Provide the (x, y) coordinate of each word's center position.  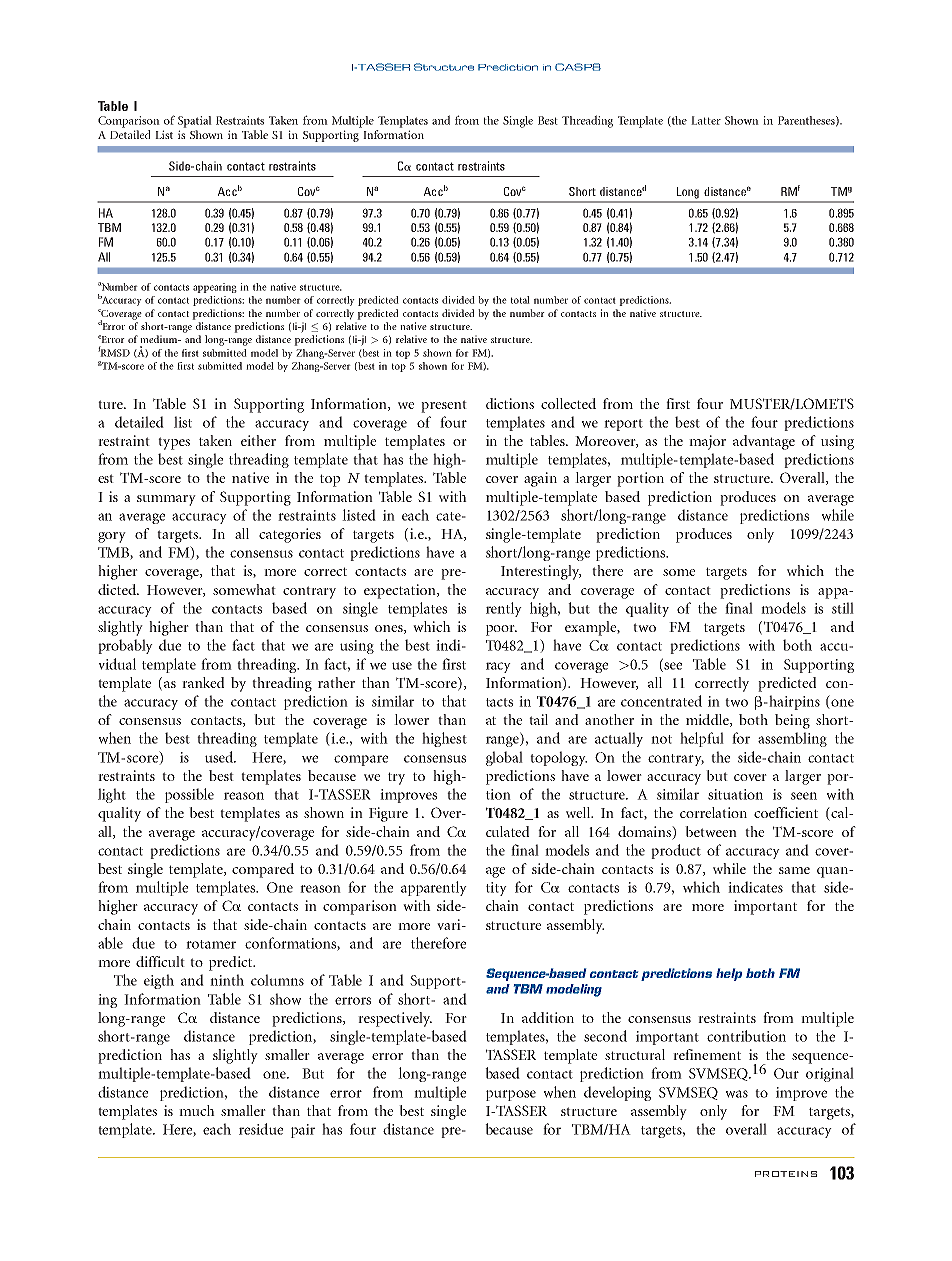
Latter (706, 120)
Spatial (195, 122)
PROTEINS (786, 1174)
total (520, 300)
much (197, 1110)
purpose (511, 1095)
